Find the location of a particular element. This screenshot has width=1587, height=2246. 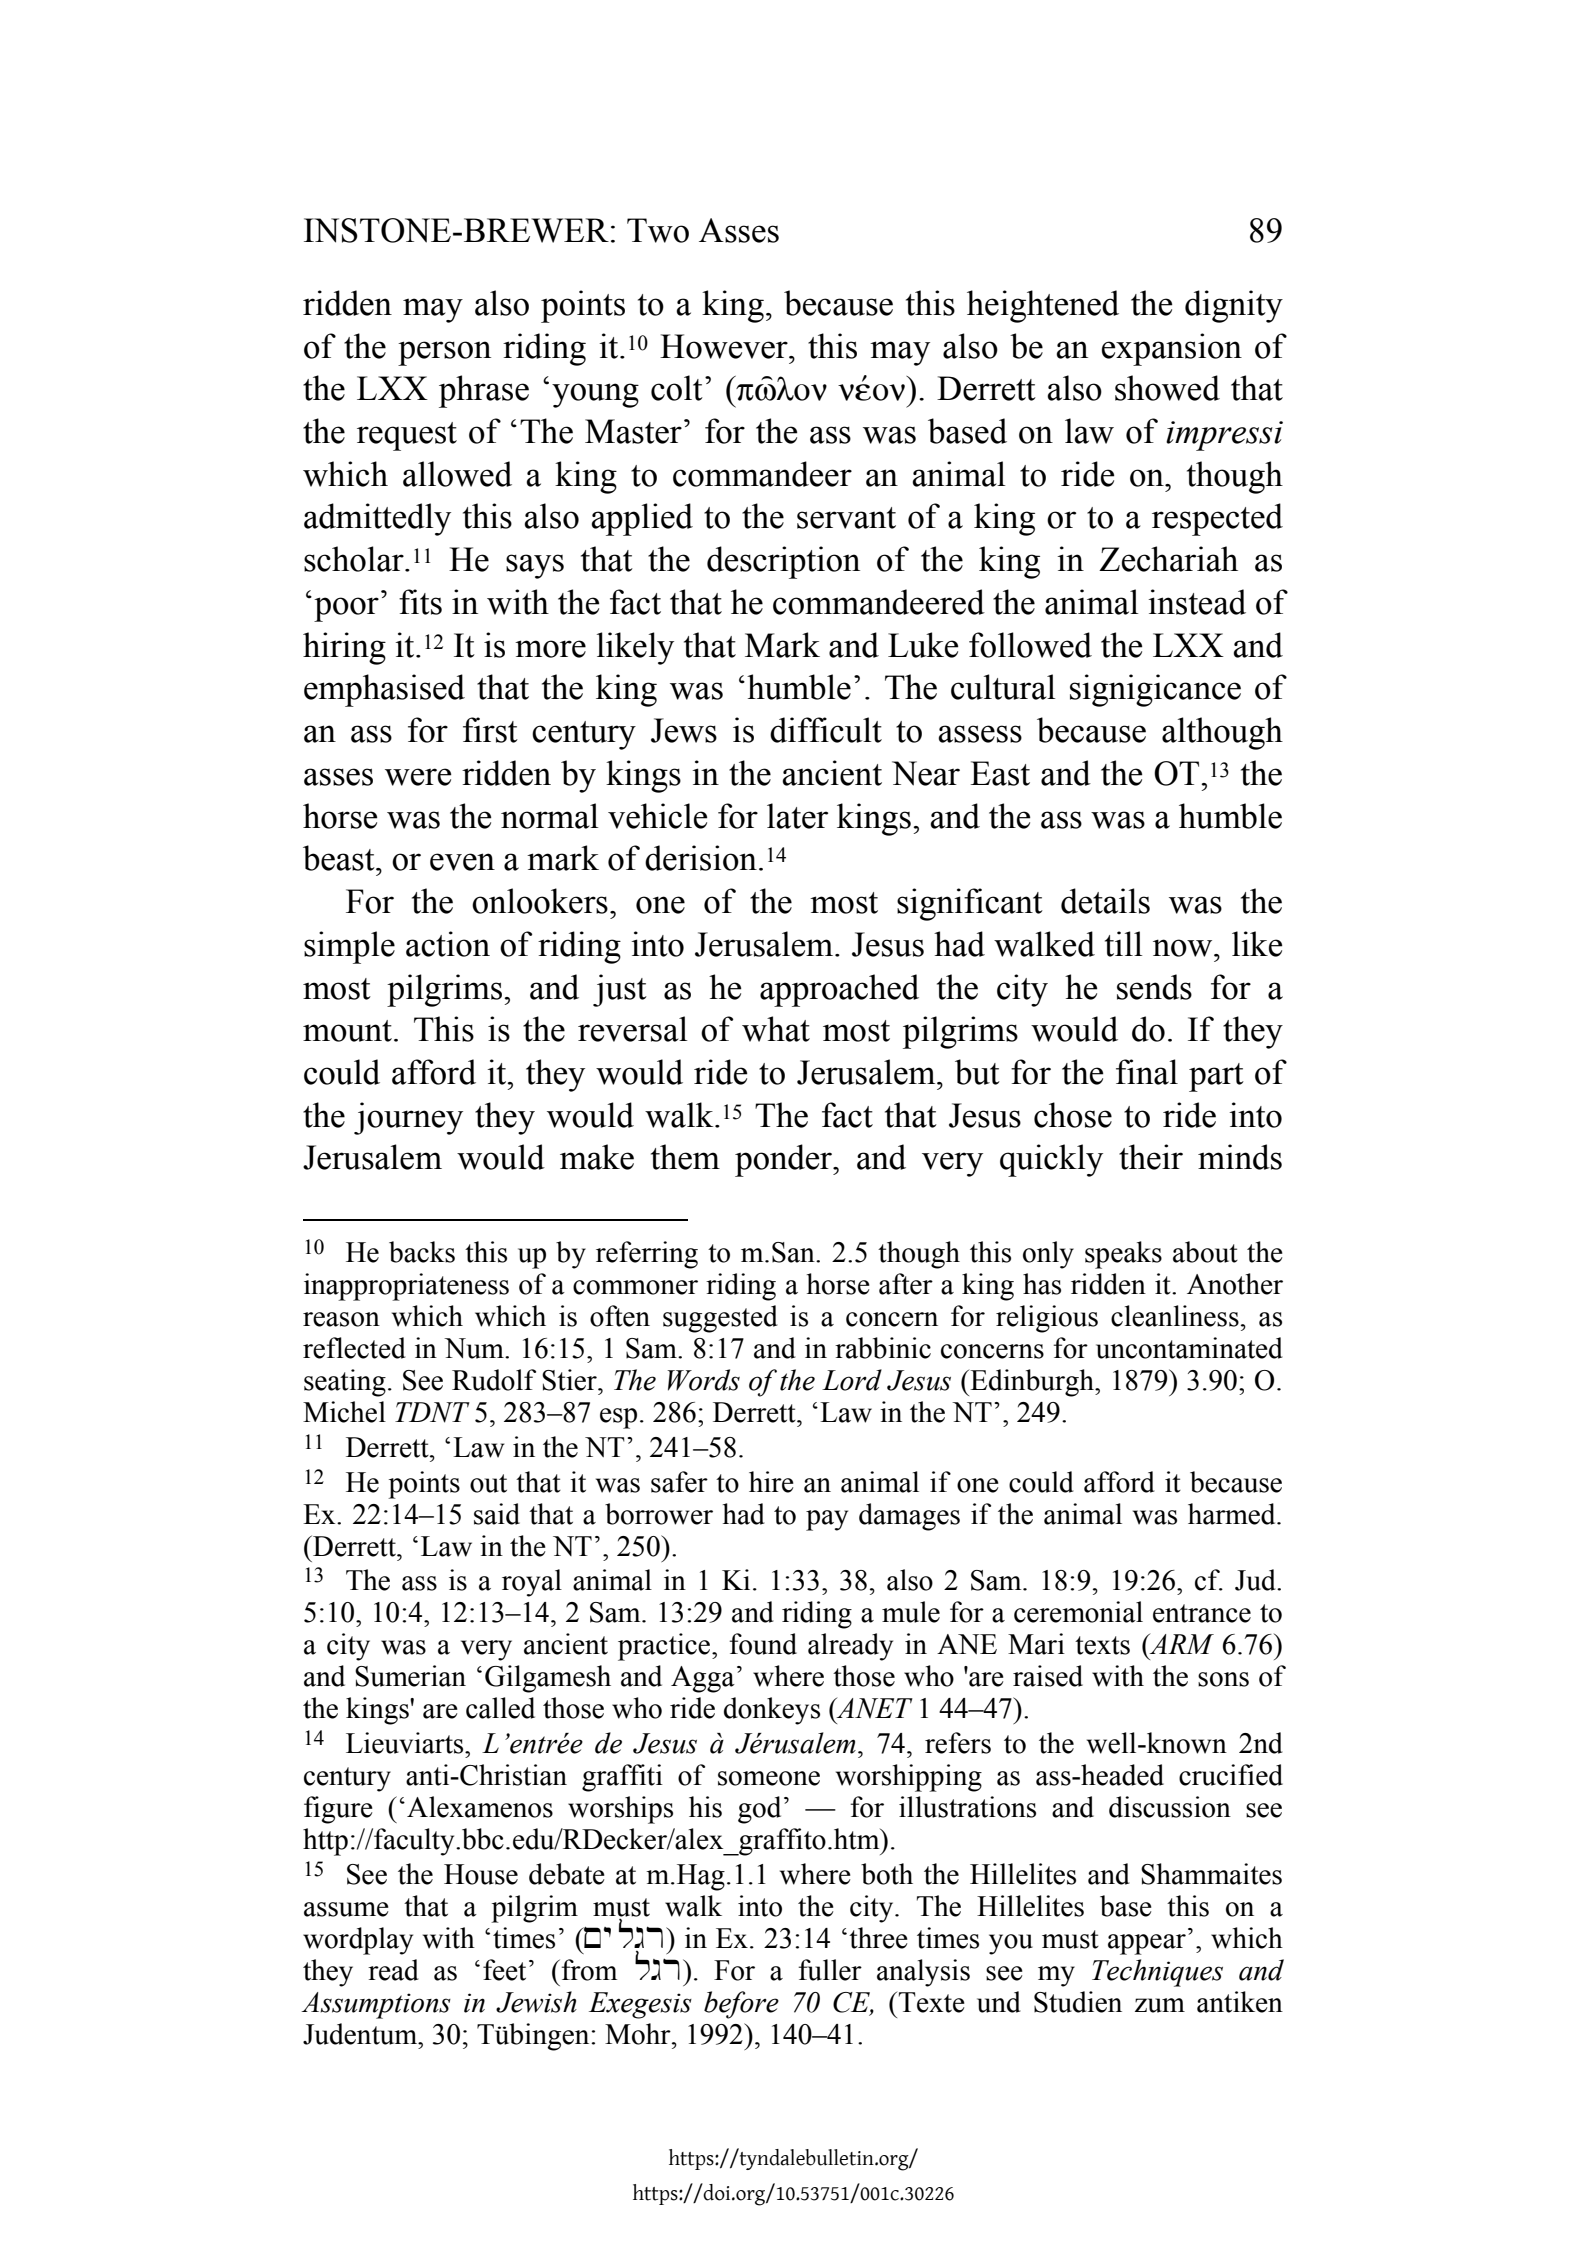

However is located at coordinates (725, 346).
